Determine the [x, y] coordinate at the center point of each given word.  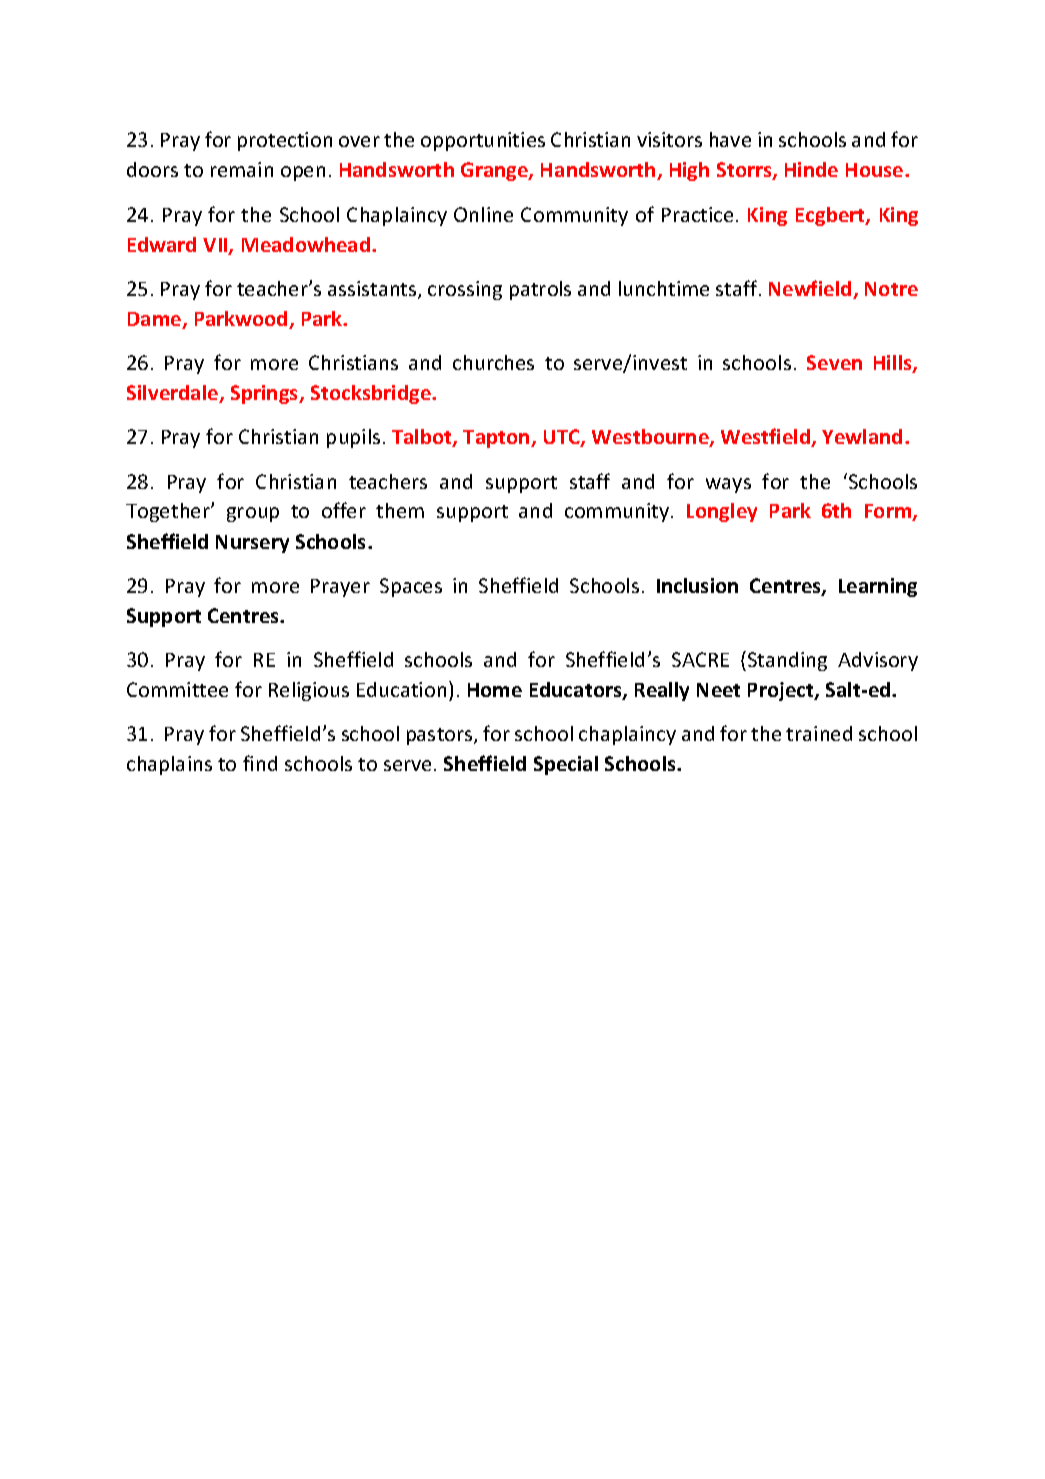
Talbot [423, 438]
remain [242, 169]
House [876, 170]
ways [728, 485]
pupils [353, 438]
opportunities [483, 141]
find [260, 763]
